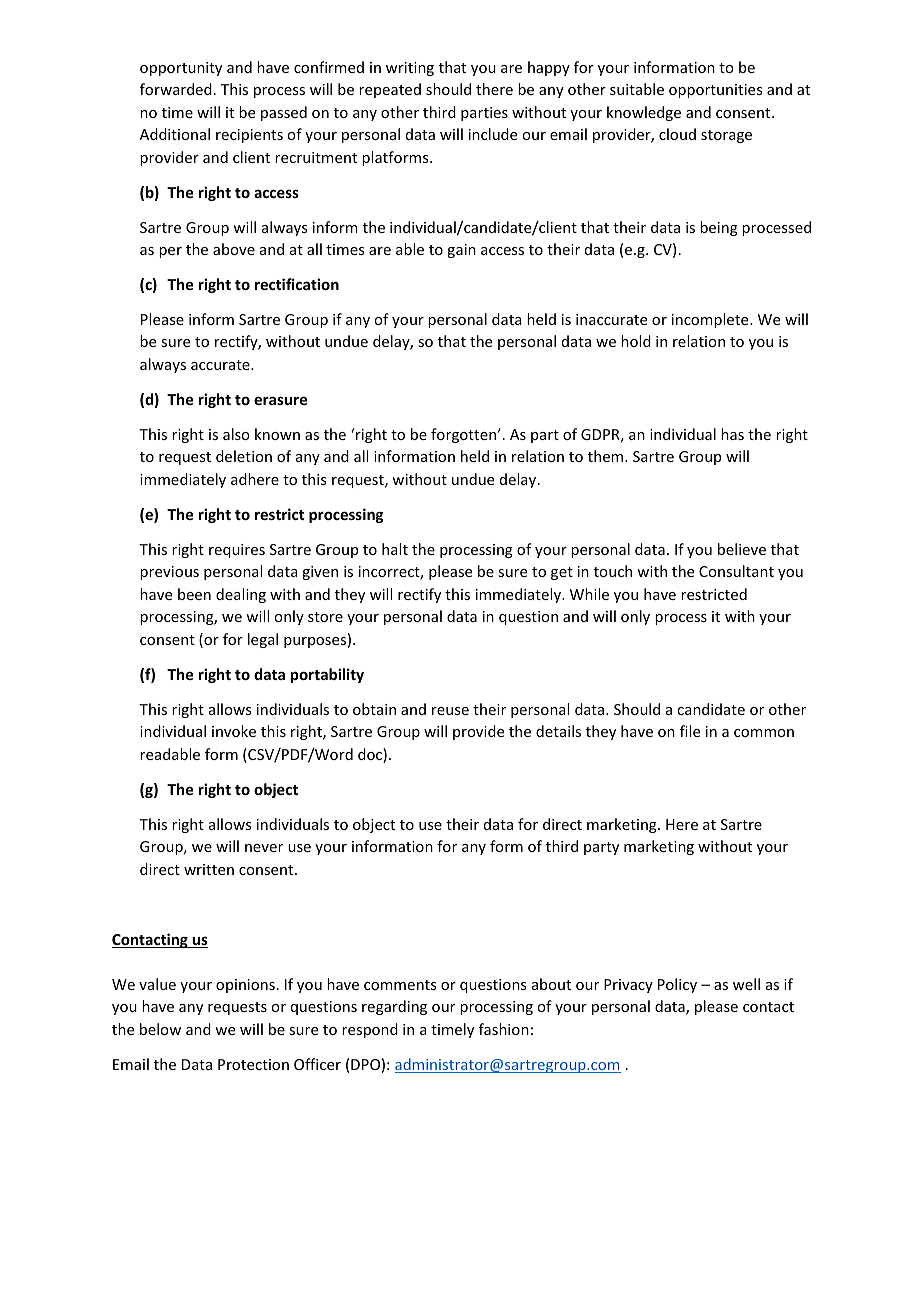 This screenshot has width=924, height=1308. I want to click on Protection, so click(253, 1064).
